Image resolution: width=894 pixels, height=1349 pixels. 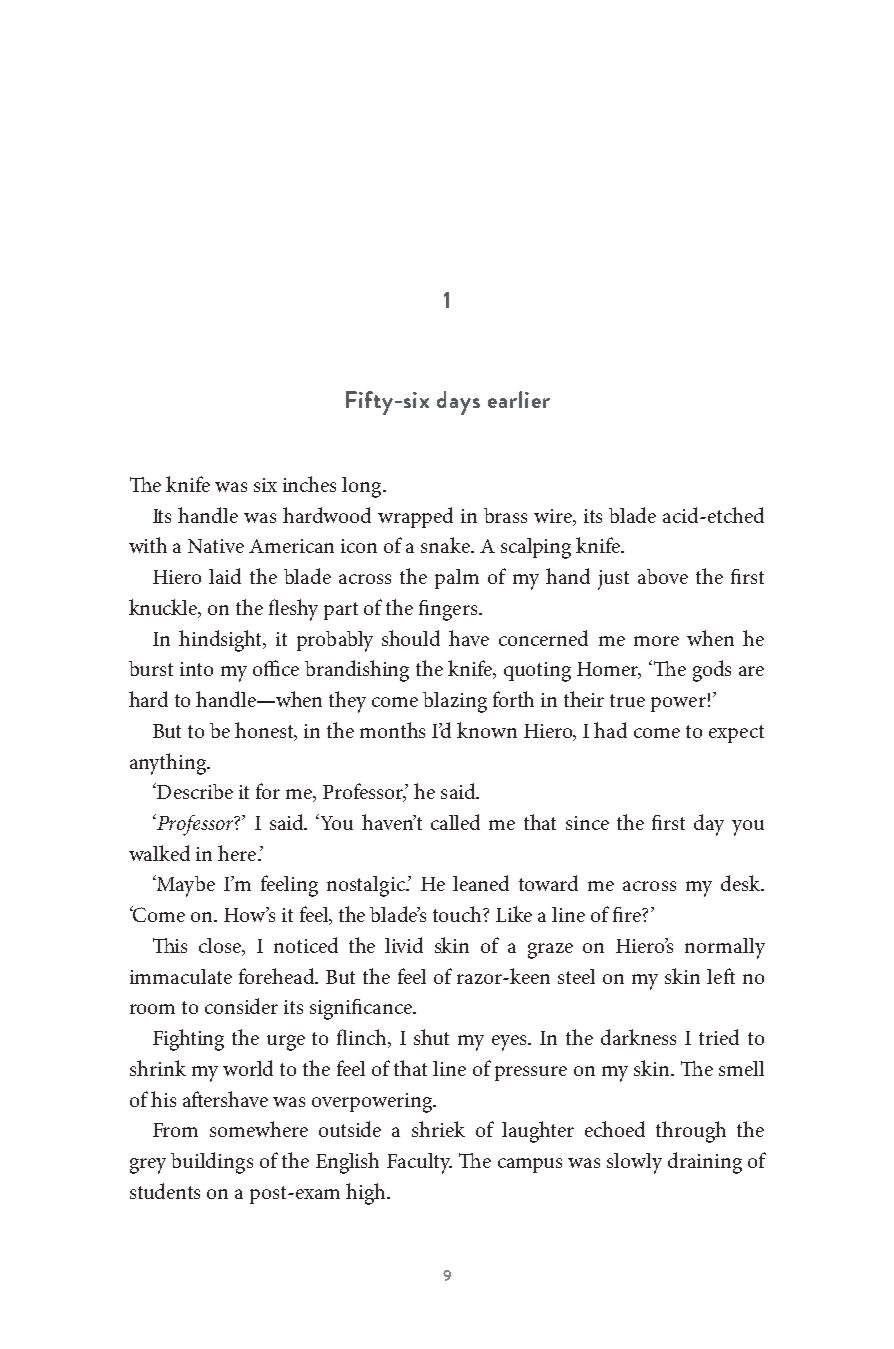 What do you see at coordinates (587, 823) in the page?
I see `since` at bounding box center [587, 823].
